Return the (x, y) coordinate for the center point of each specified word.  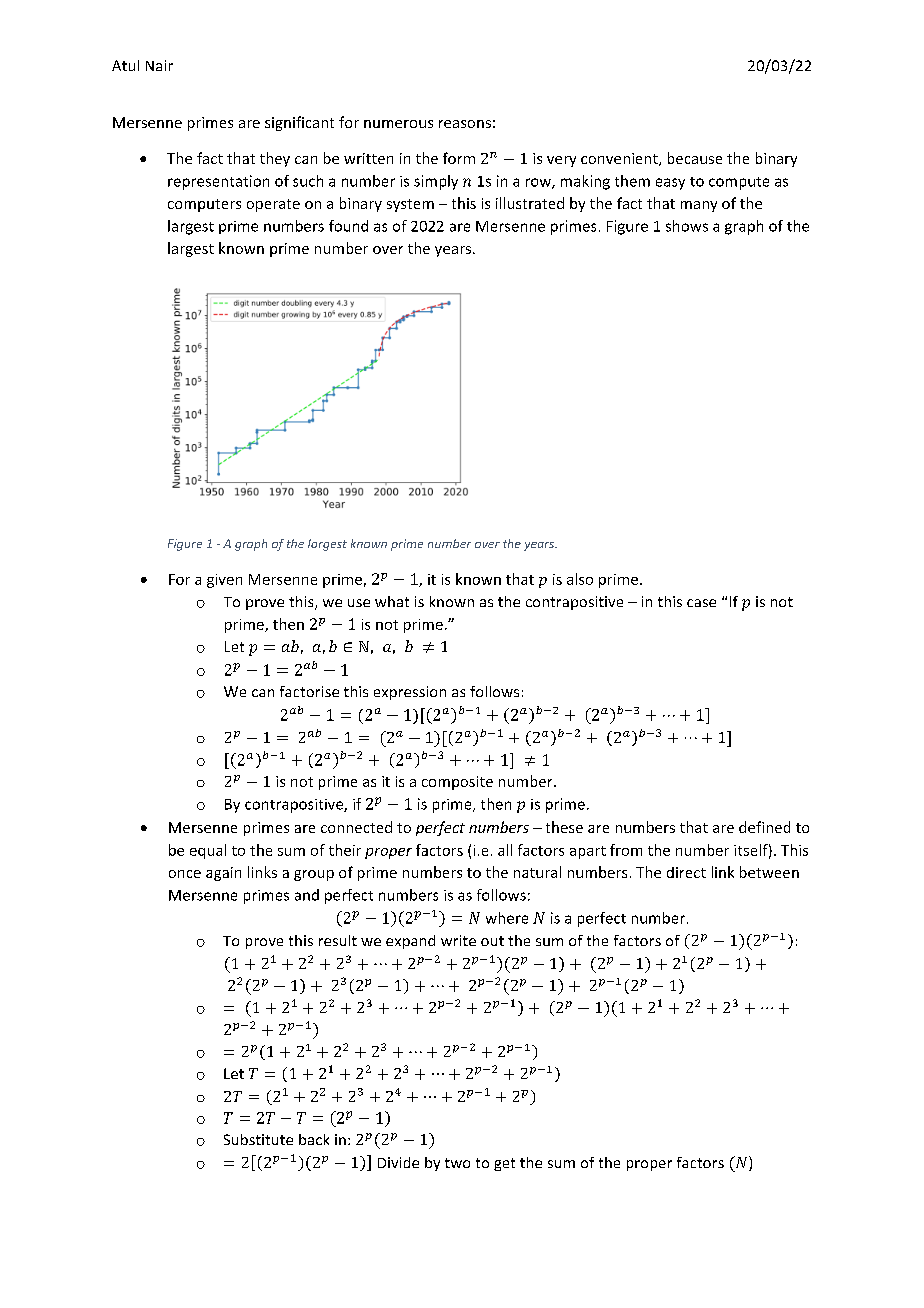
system (410, 205)
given (224, 581)
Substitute (258, 1139)
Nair (159, 65)
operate (273, 205)
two (457, 1163)
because (695, 158)
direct (686, 872)
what (392, 601)
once (185, 874)
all (505, 850)
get (504, 1164)
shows (687, 226)
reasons (465, 124)
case (701, 603)
